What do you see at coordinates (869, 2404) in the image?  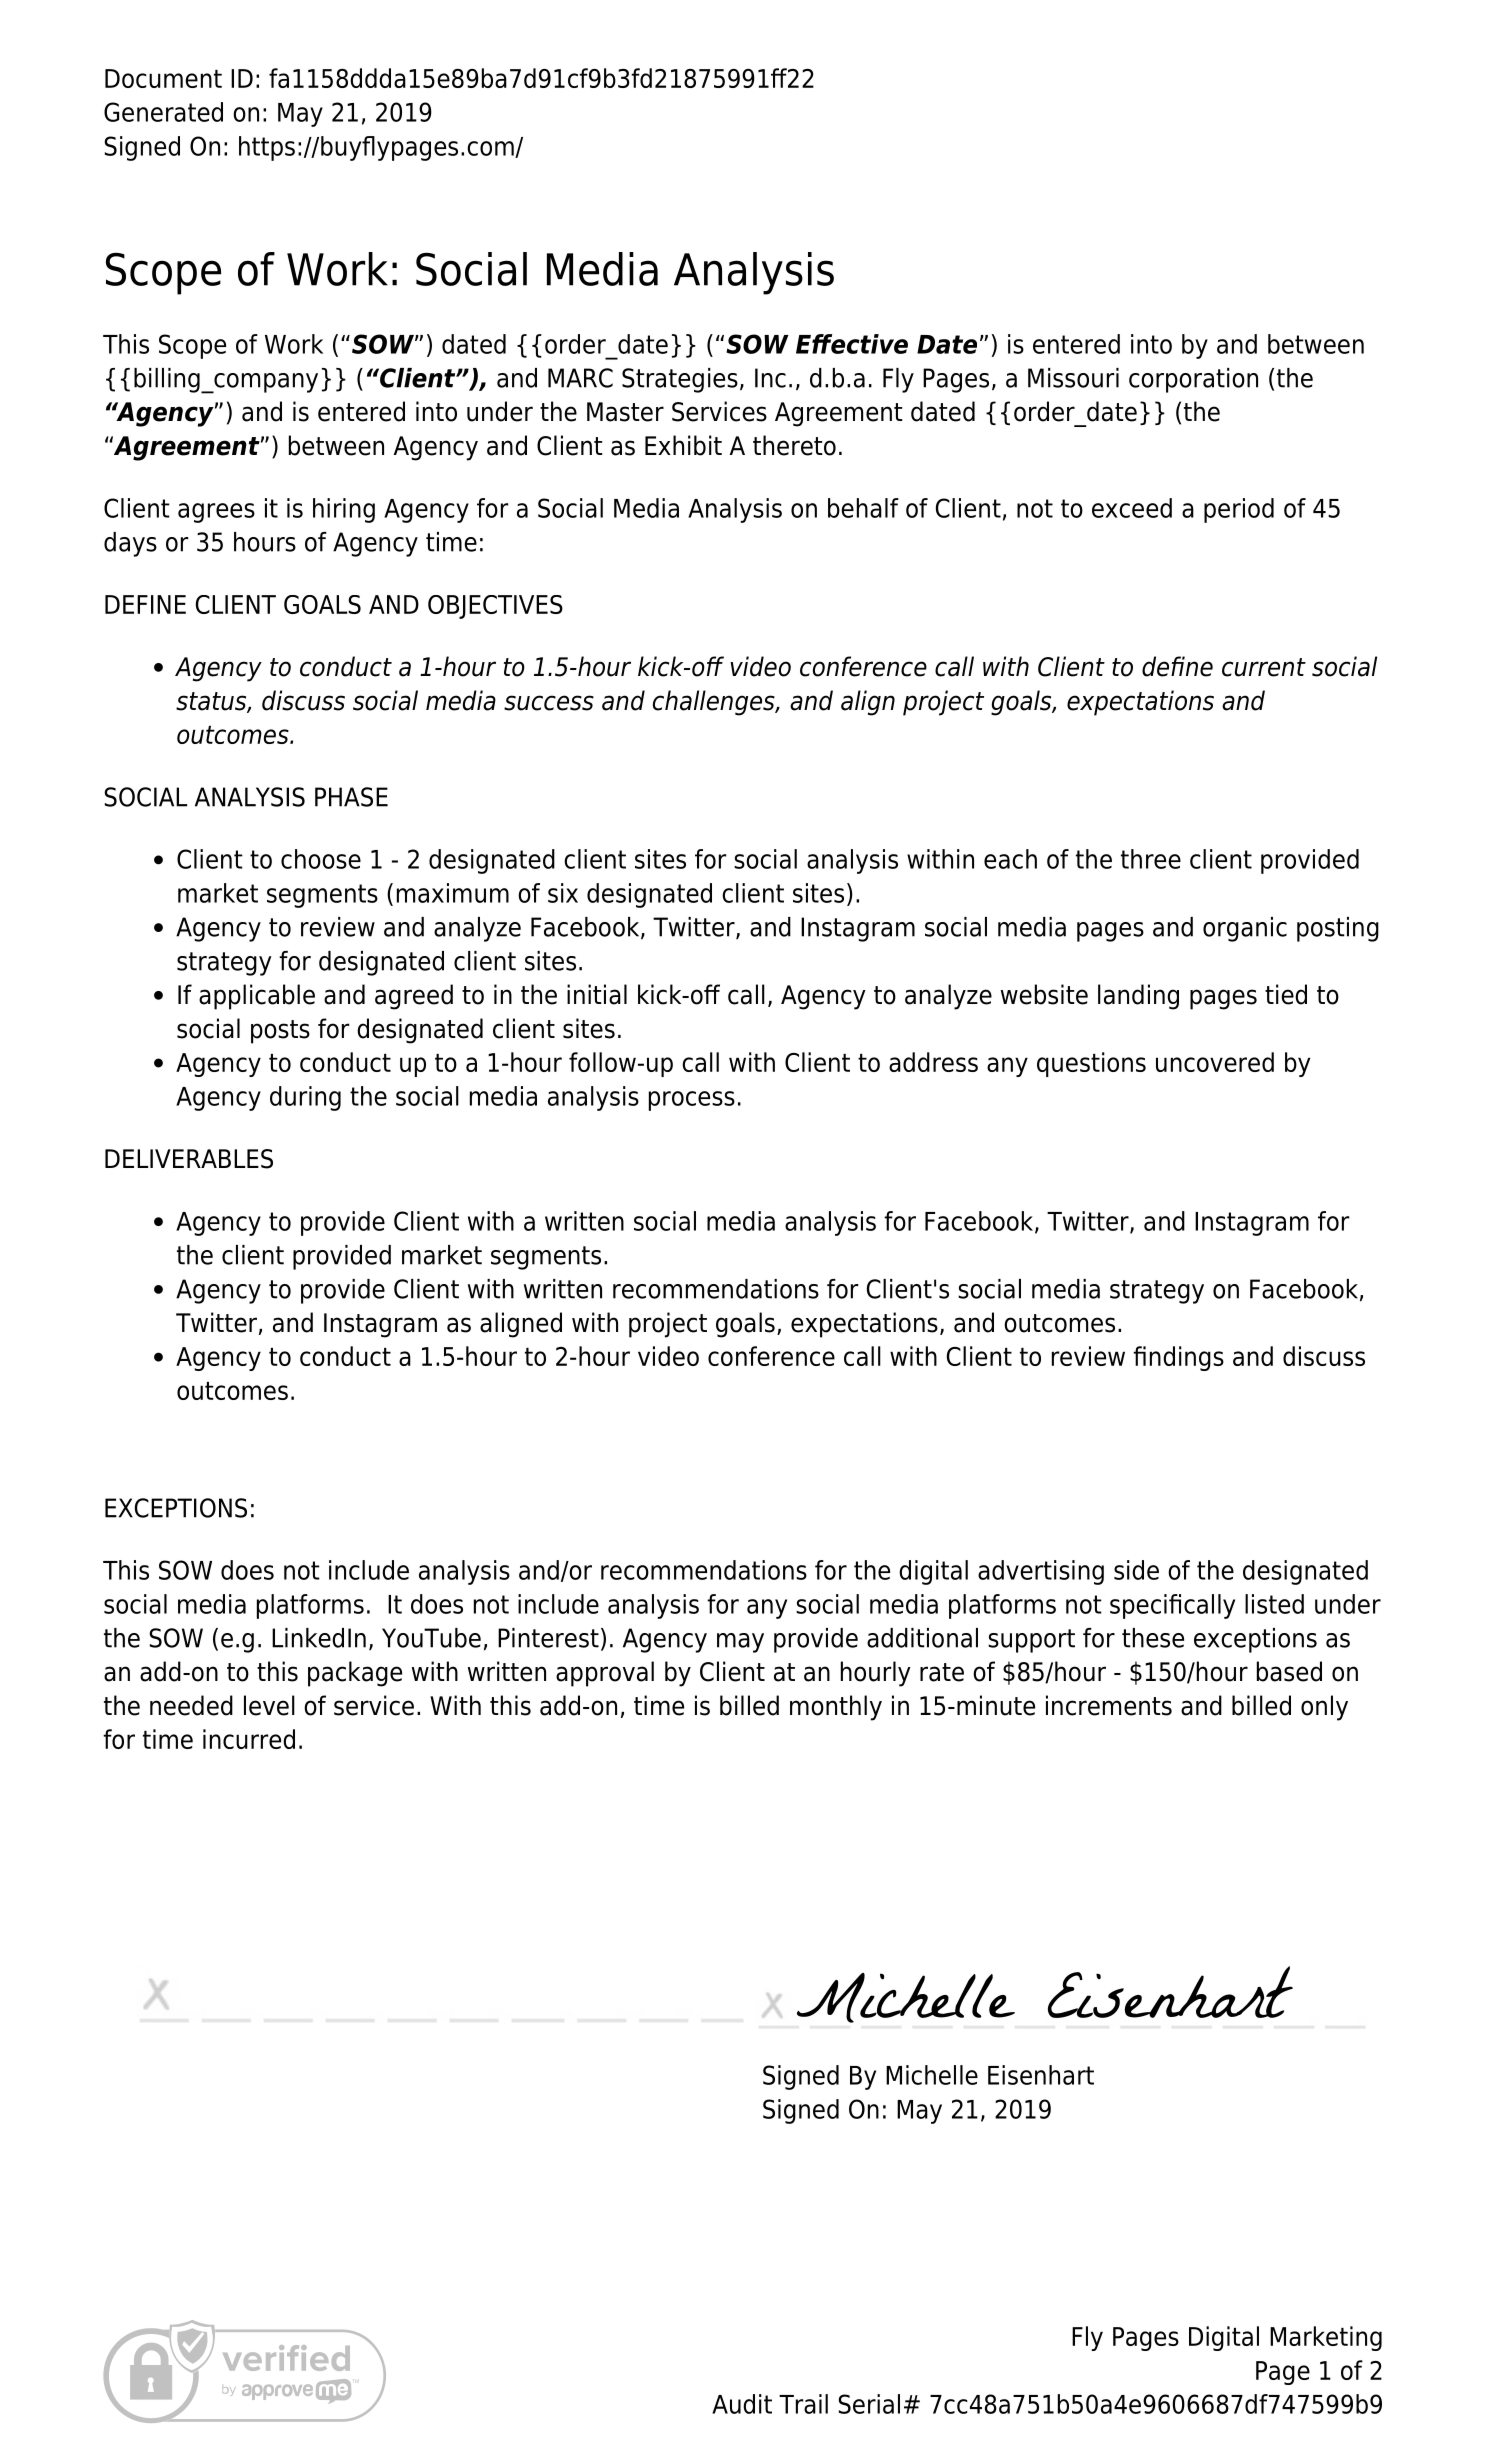 I see `Serial` at bounding box center [869, 2404].
